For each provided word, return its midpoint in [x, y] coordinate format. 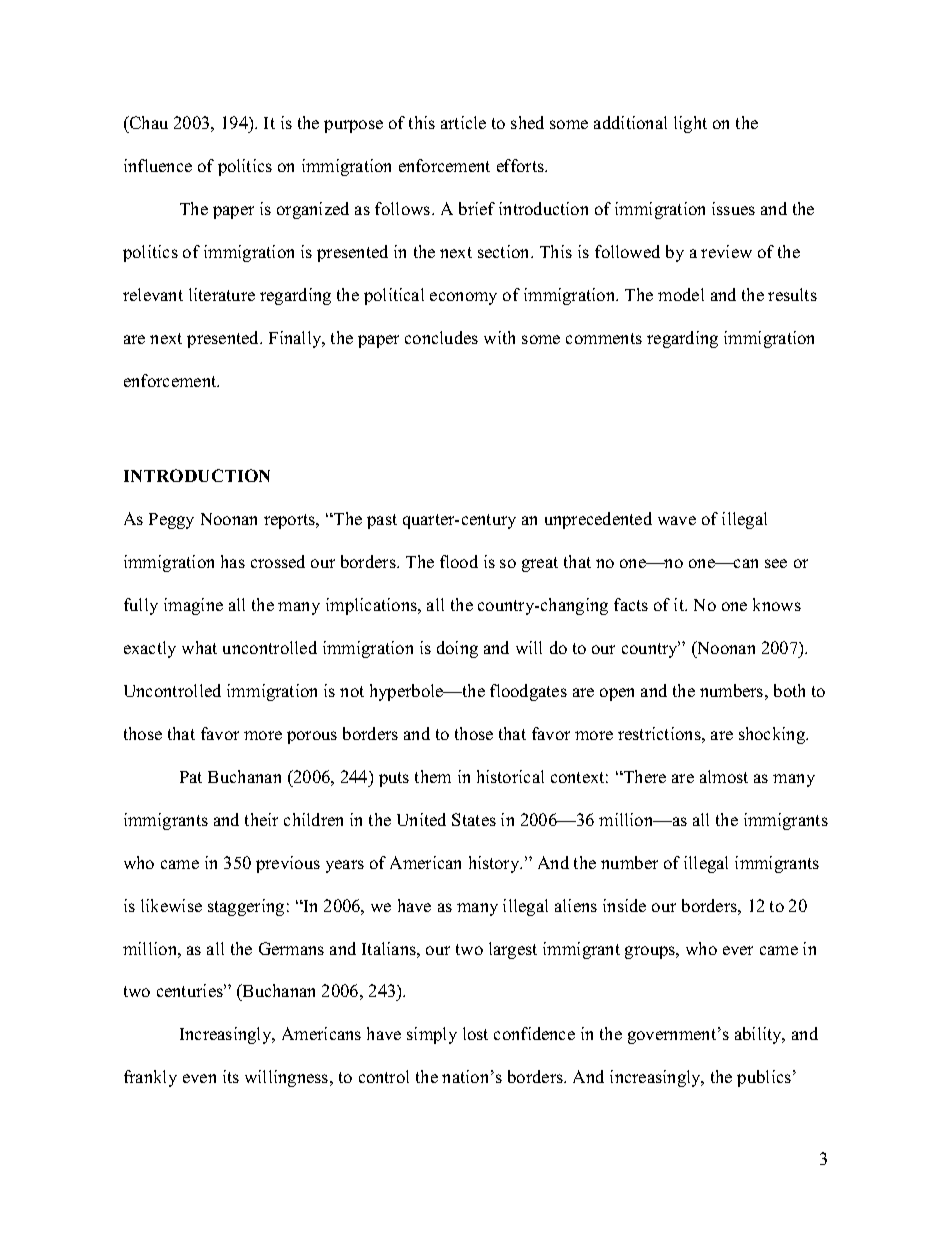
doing [457, 649]
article [463, 122]
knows [777, 604]
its [231, 1076]
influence [158, 165]
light [690, 124]
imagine [193, 606]
